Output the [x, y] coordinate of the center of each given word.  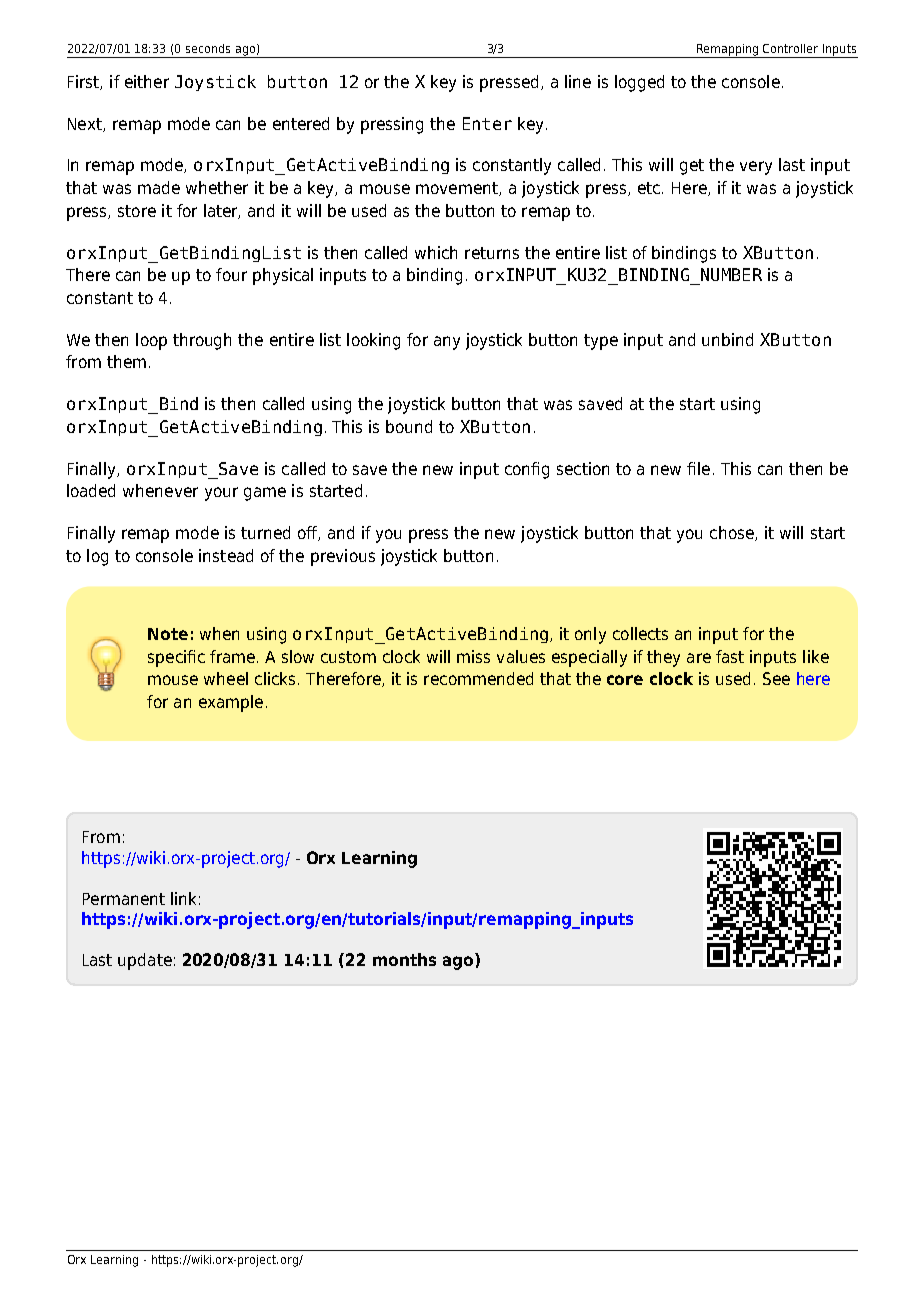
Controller [790, 48]
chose [733, 533]
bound [409, 426]
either [147, 81]
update [145, 961]
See [776, 678]
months [404, 959]
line [578, 81]
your [221, 494]
